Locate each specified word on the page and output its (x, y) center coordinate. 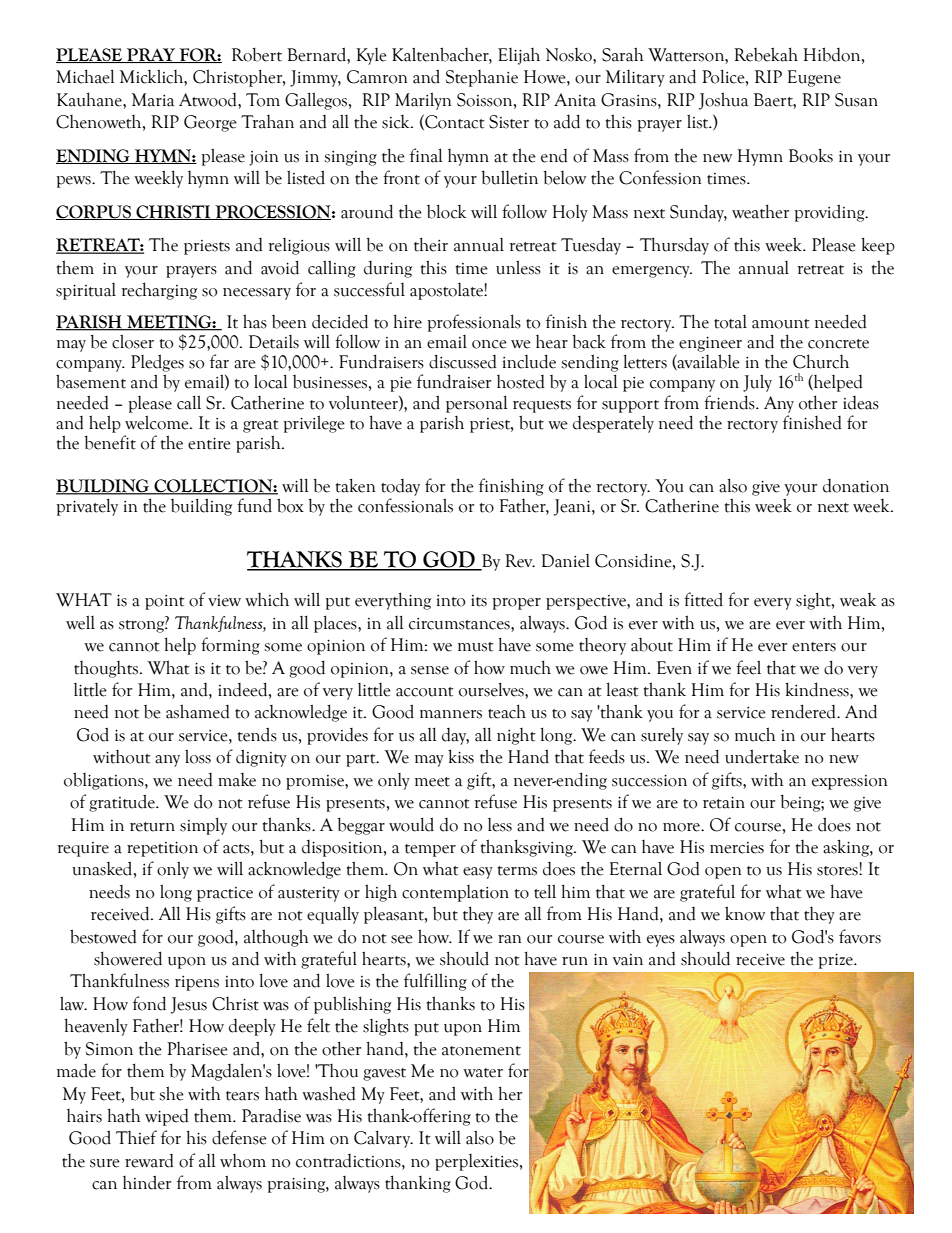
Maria (153, 100)
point (165, 602)
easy (478, 873)
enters (814, 647)
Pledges (157, 363)
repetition (162, 849)
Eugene (814, 78)
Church (821, 361)
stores (838, 871)
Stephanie (482, 78)
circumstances (460, 624)
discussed (463, 361)
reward (149, 1161)
